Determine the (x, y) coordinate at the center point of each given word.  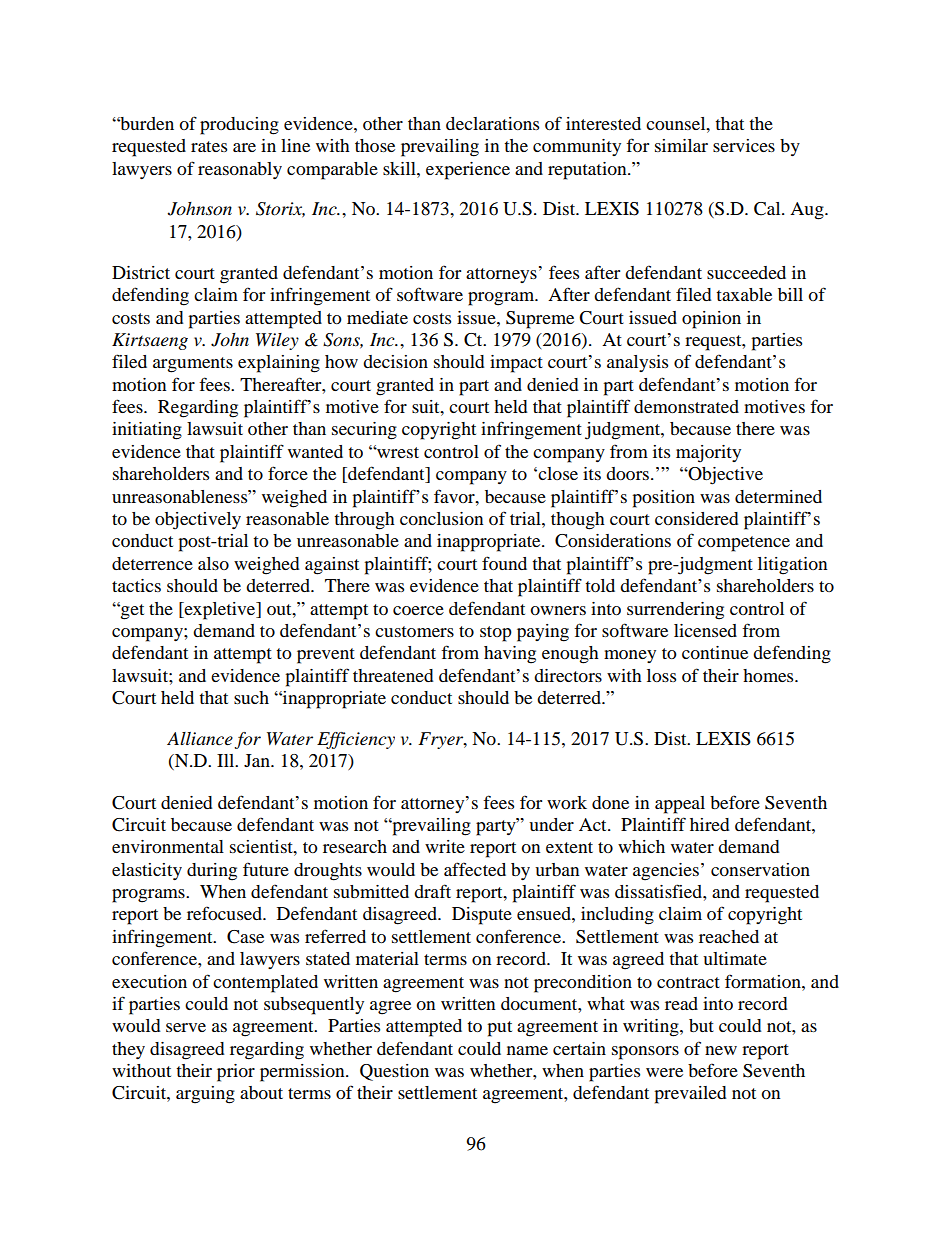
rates (209, 146)
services (744, 145)
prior (236, 1073)
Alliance (200, 739)
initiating (147, 431)
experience (468, 171)
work (567, 802)
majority (708, 454)
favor (455, 496)
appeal (680, 805)
